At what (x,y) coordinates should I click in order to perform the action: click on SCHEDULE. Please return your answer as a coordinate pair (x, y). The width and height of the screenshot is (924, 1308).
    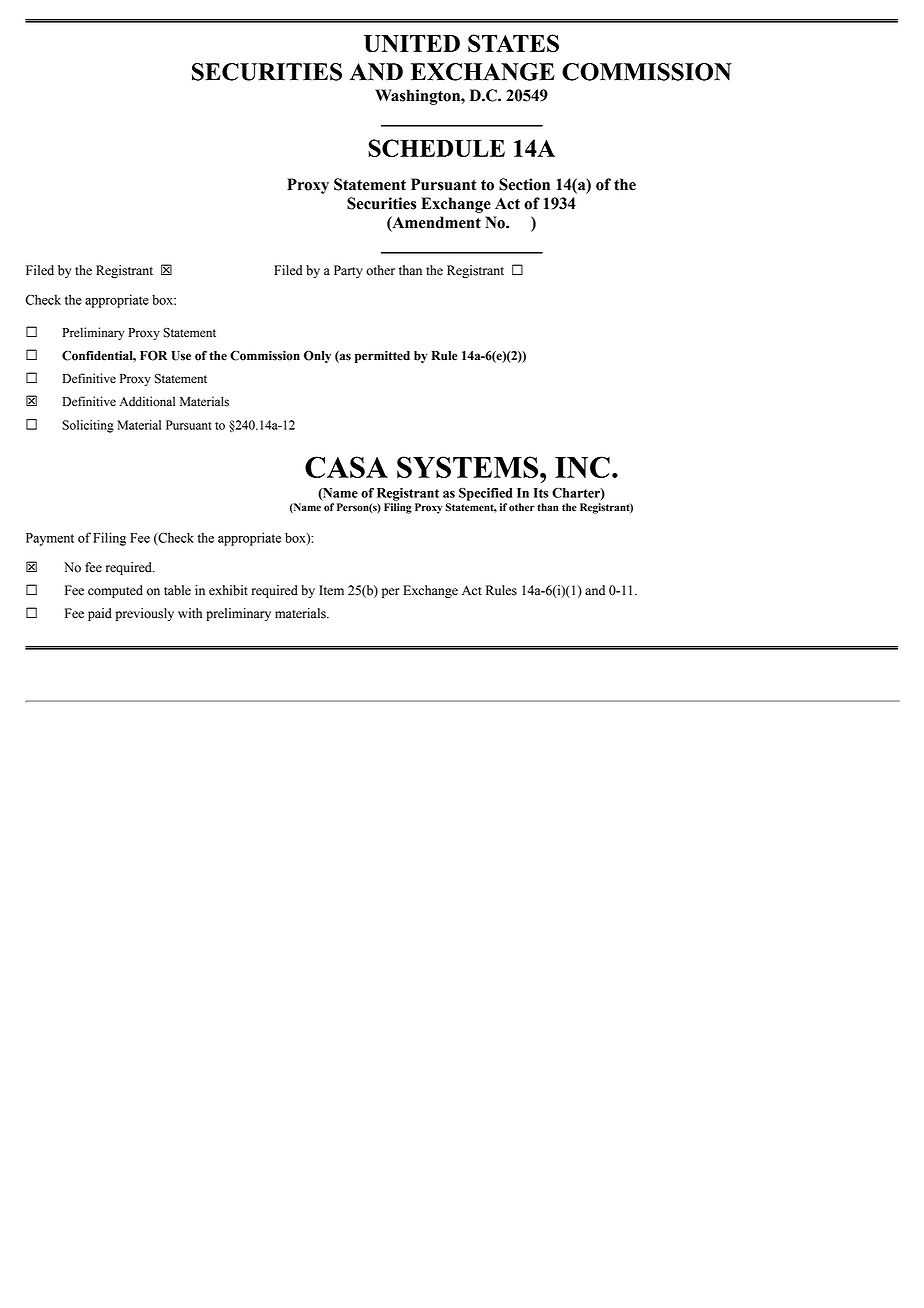
    Looking at the image, I should click on (436, 148).
